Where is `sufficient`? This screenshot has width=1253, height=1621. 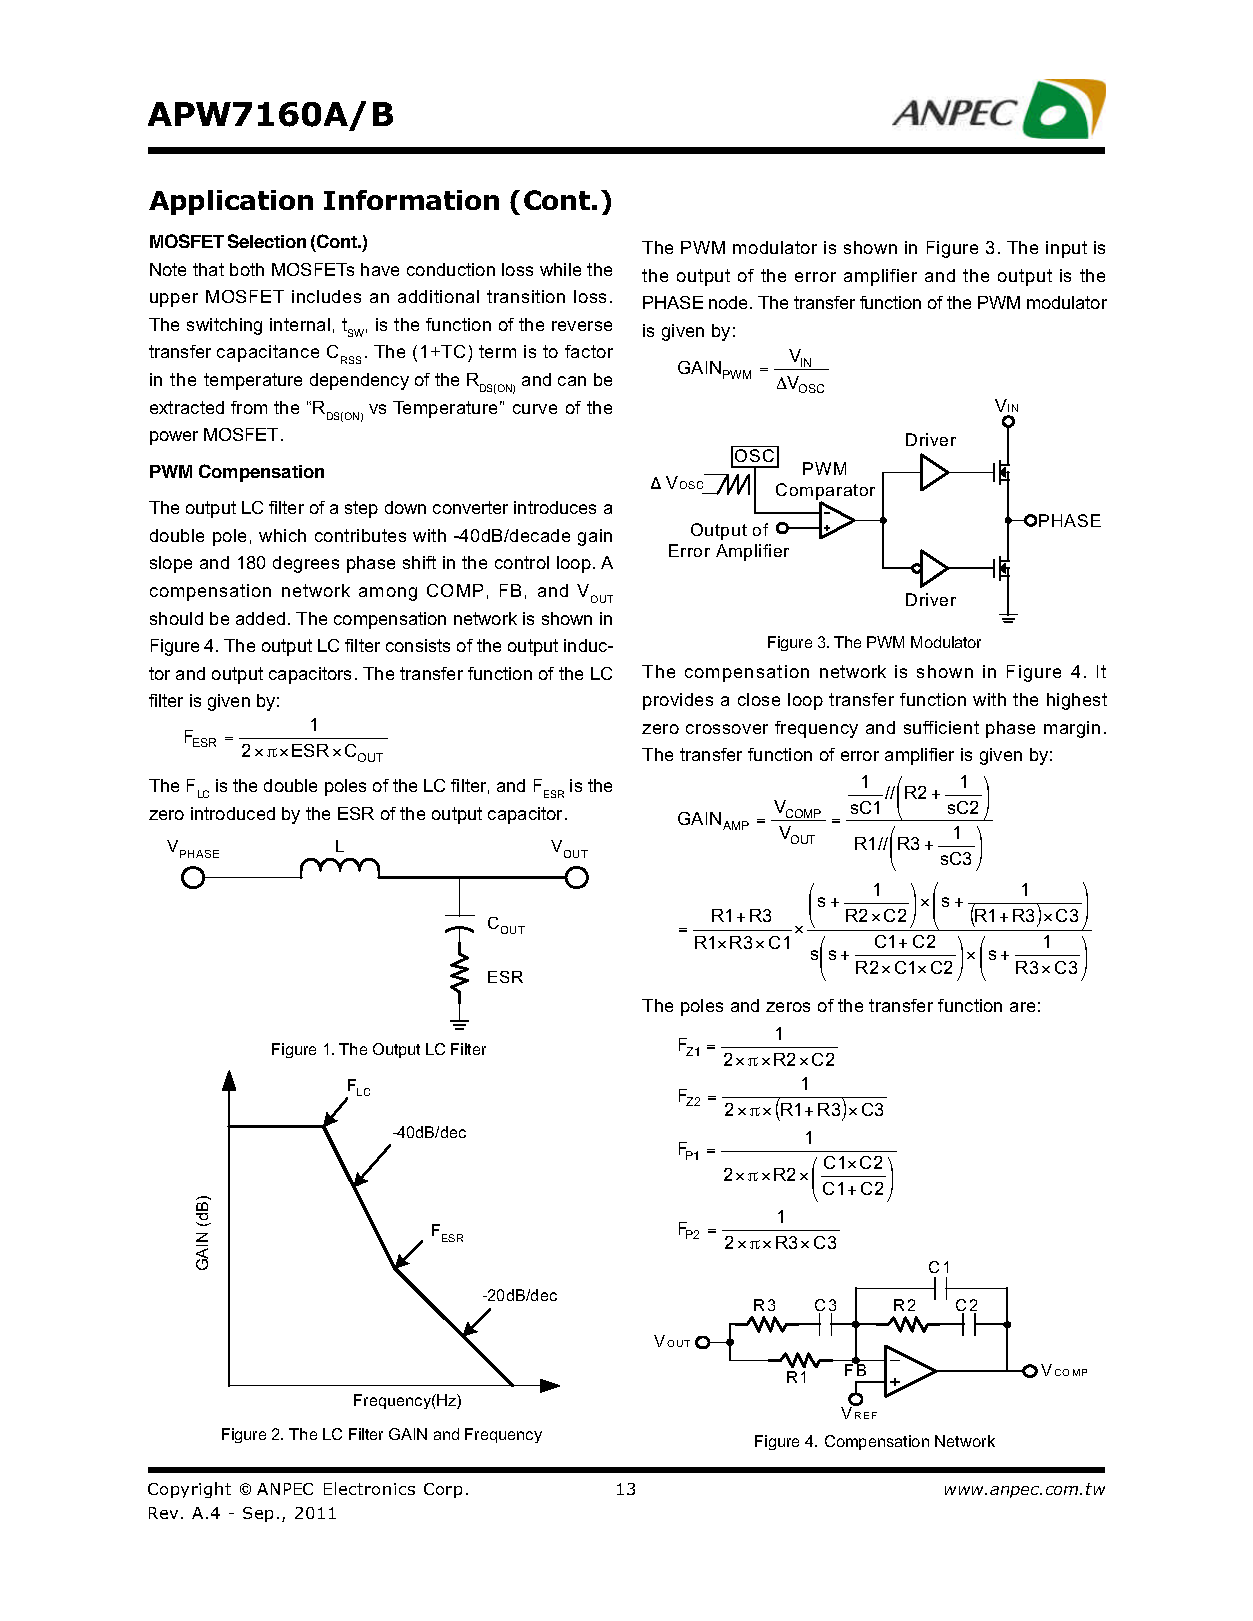
sufficient is located at coordinates (941, 727).
